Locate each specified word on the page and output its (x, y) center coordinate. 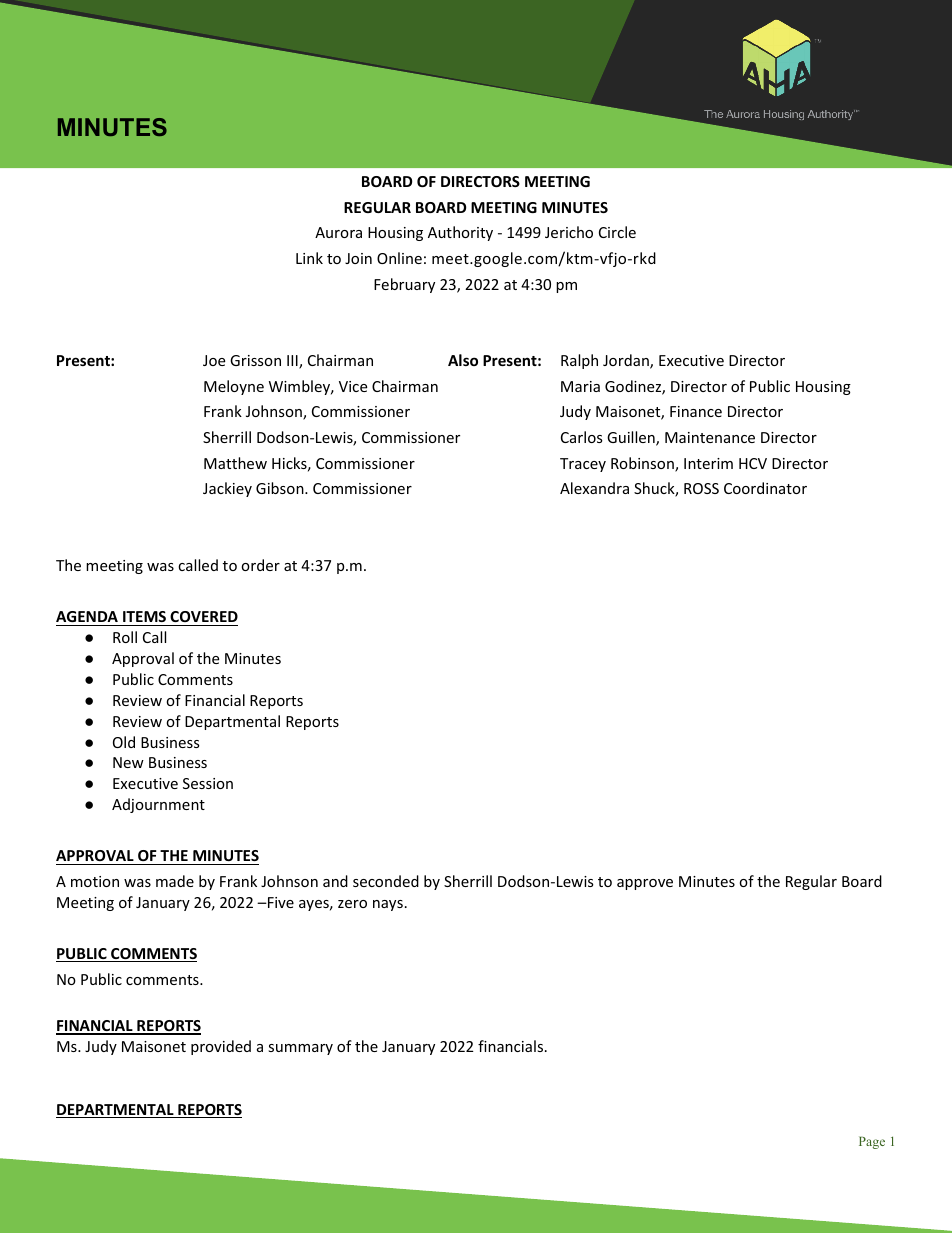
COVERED (204, 616)
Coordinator (765, 488)
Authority (460, 233)
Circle (617, 232)
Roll (125, 637)
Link (309, 258)
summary (300, 1049)
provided (221, 1047)
